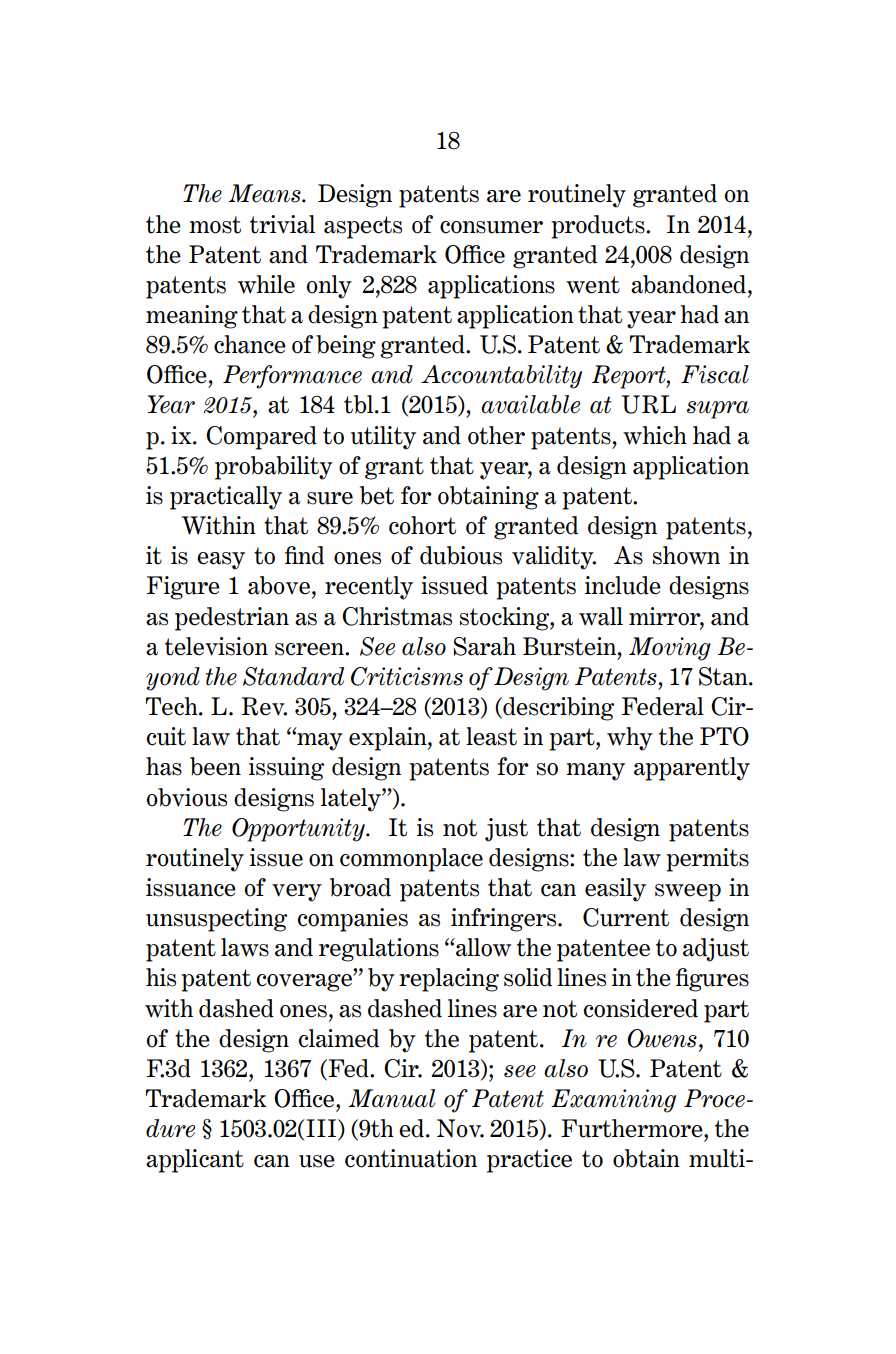  Describe the element at coordinates (491, 227) in the screenshot. I see `consumer` at that location.
